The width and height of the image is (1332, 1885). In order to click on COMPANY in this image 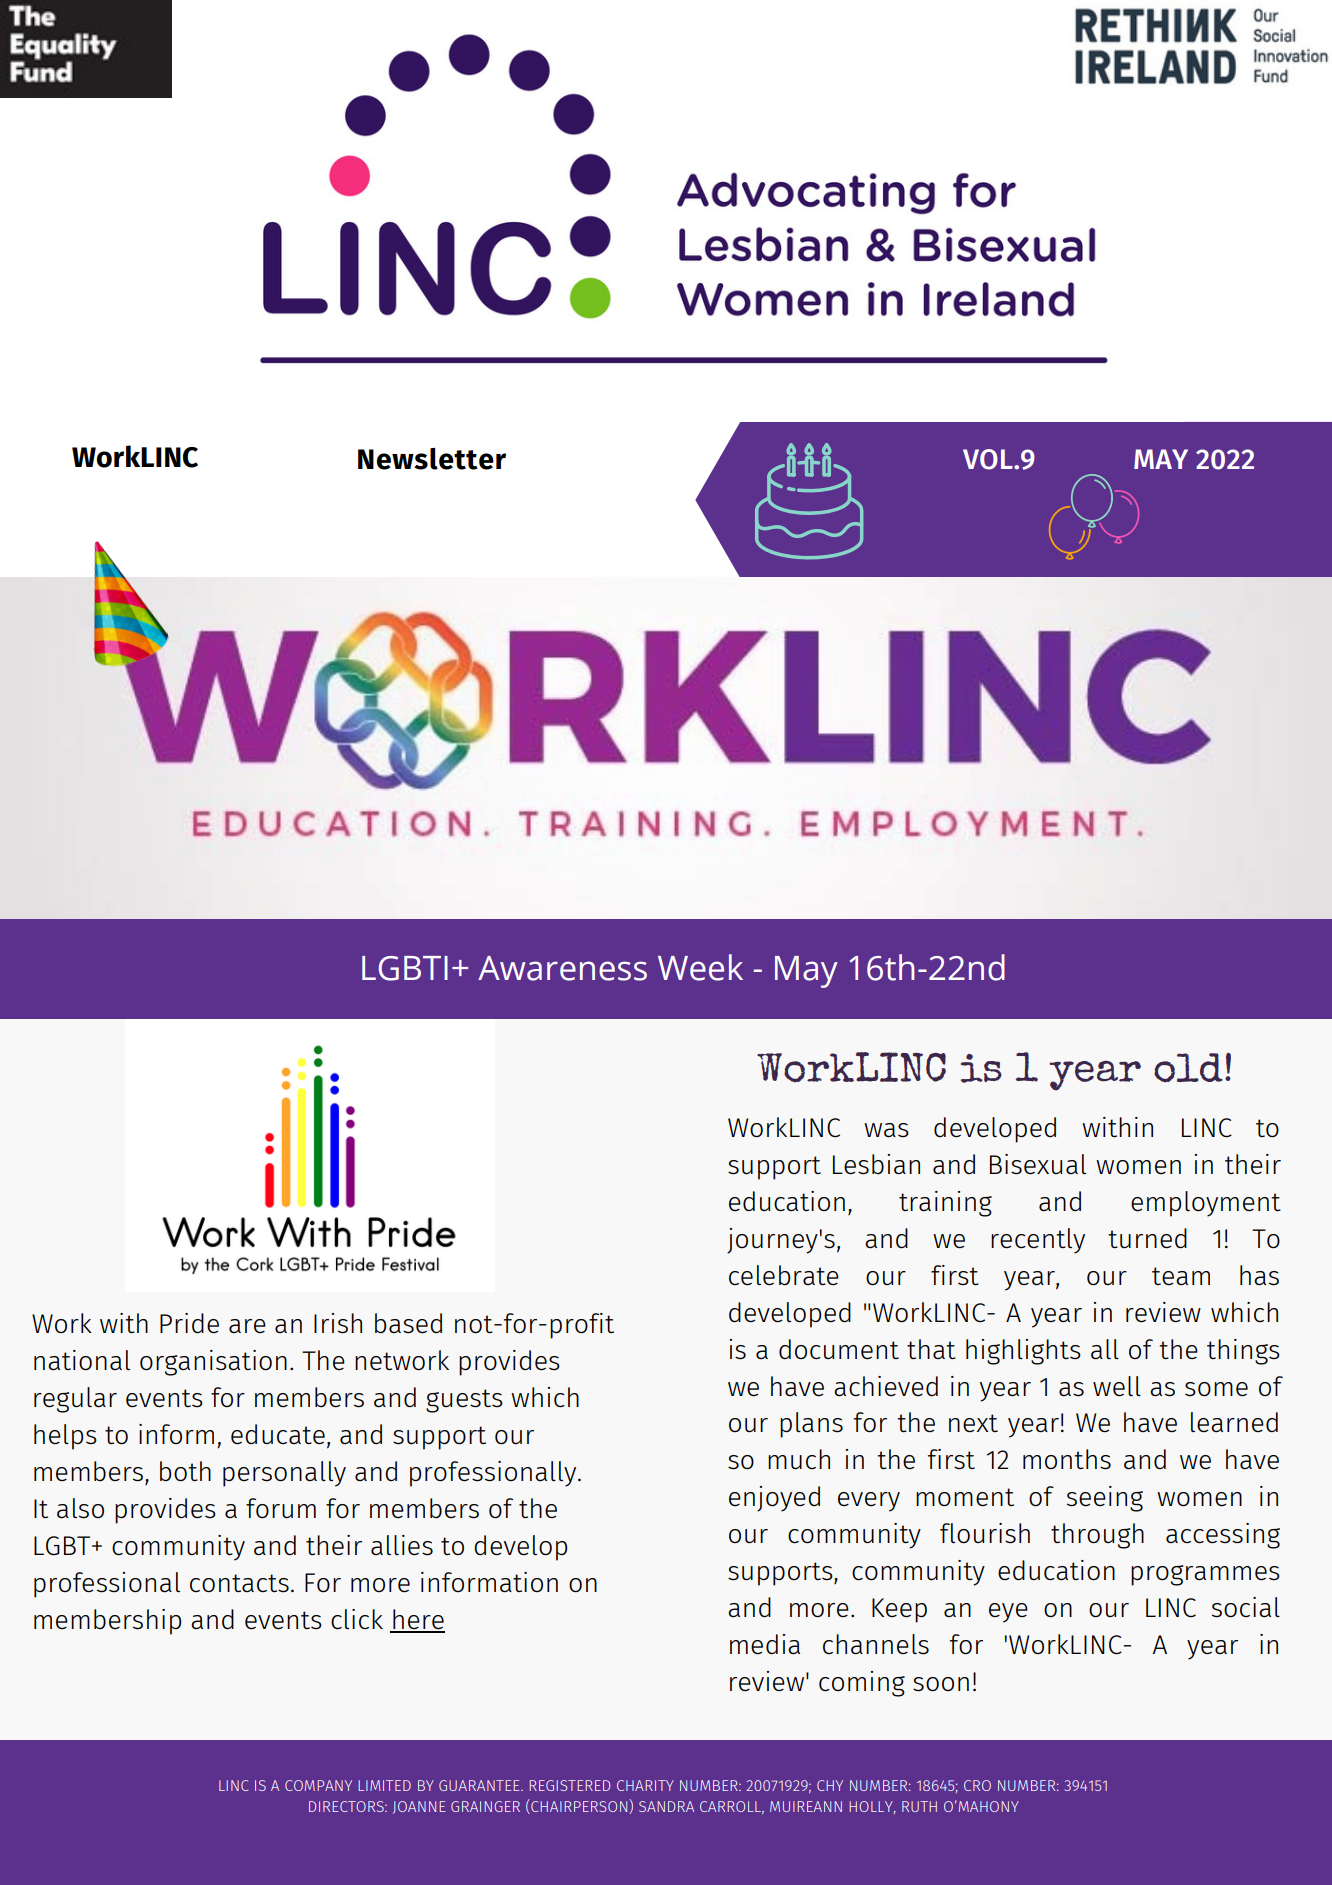, I will do `click(318, 1785)`.
